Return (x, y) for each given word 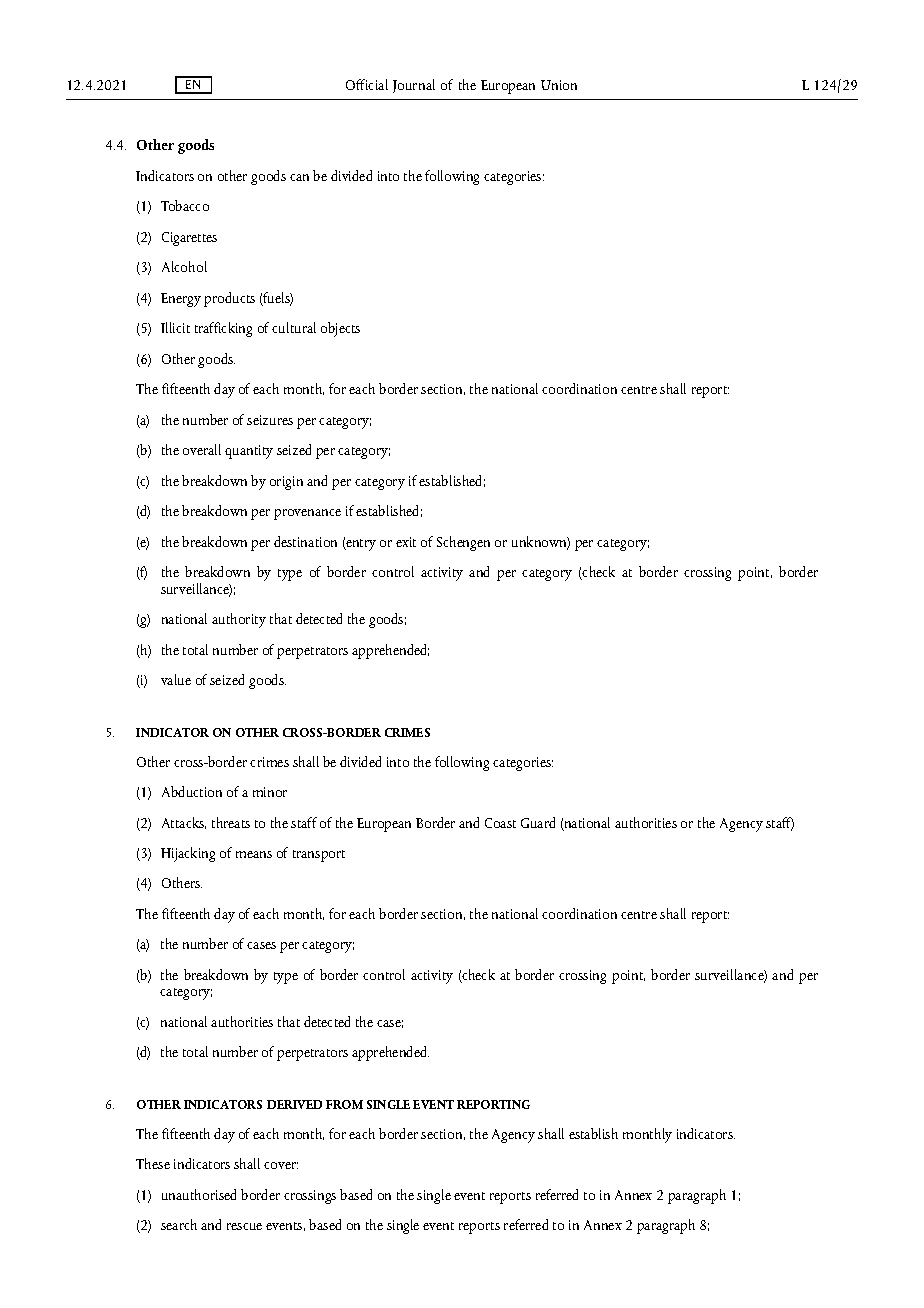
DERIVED (294, 1104)
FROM (344, 1104)
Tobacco (185, 205)
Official (367, 84)
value (176, 679)
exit (406, 542)
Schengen (463, 543)
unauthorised (199, 1194)
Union (559, 85)
